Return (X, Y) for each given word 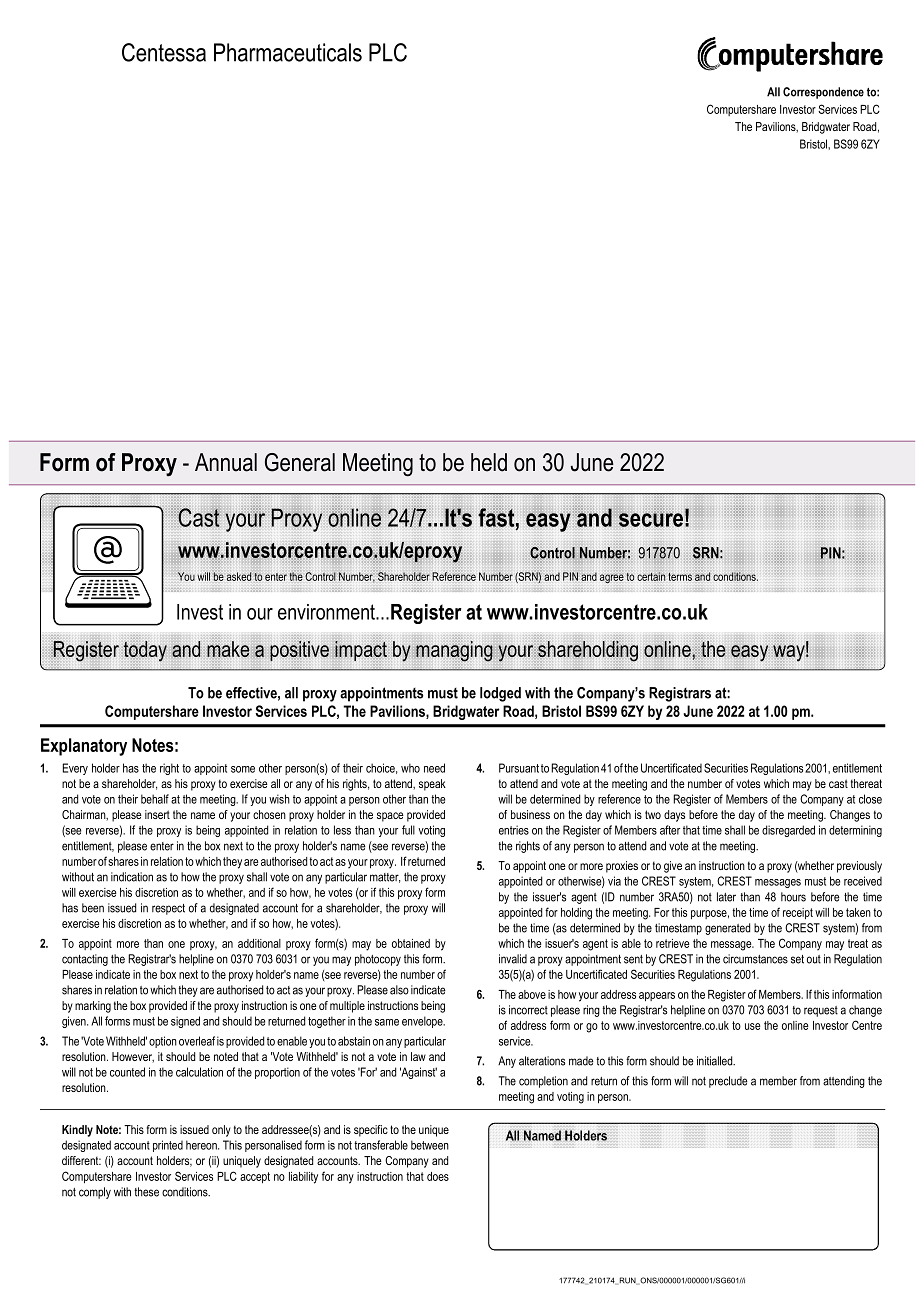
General (300, 462)
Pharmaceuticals (288, 52)
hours (793, 897)
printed (168, 1146)
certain (651, 576)
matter (385, 878)
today (145, 651)
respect (168, 909)
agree (612, 578)
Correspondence (823, 93)
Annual (226, 462)
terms (680, 577)
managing (454, 651)
